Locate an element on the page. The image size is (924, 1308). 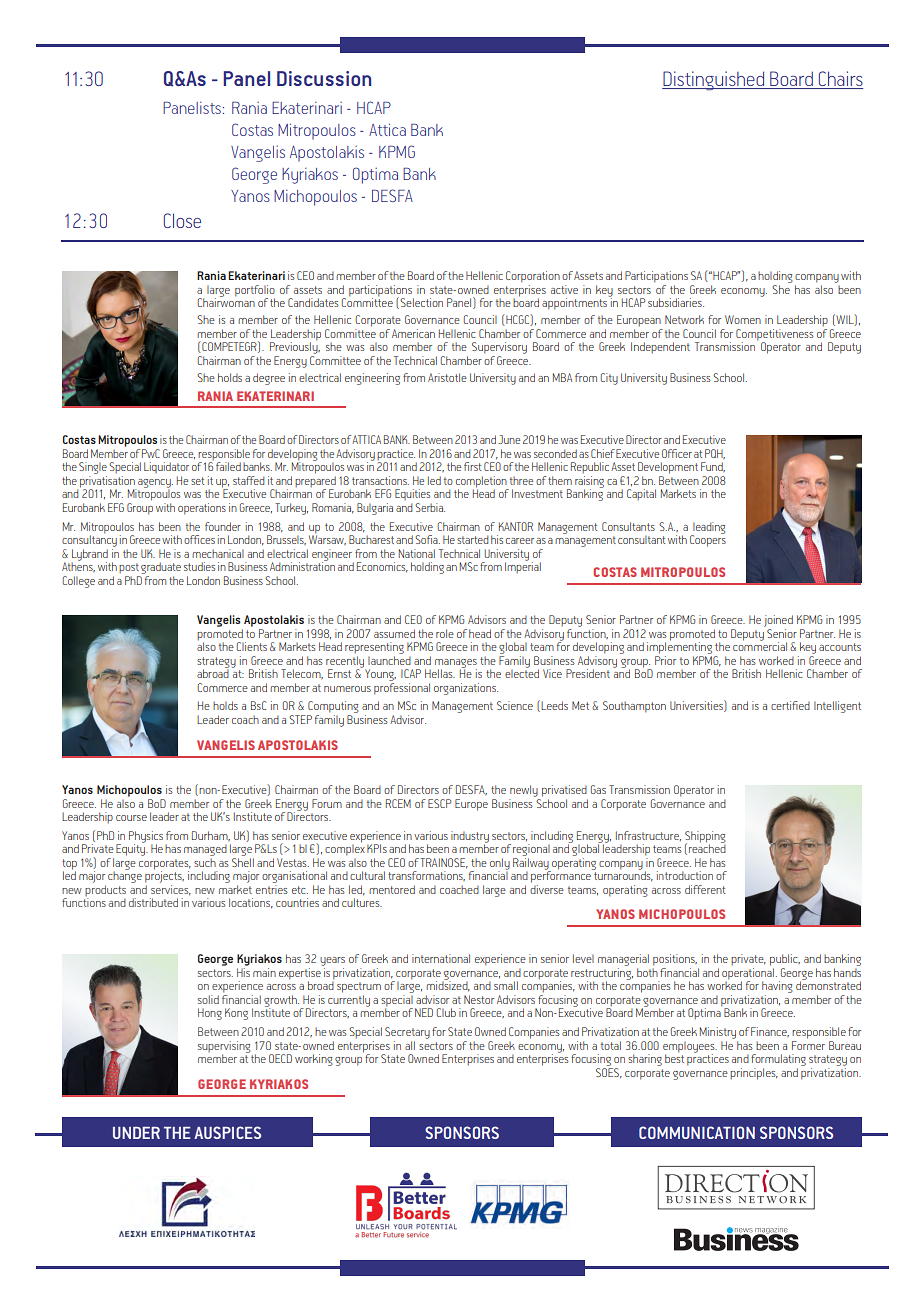
distributed is located at coordinates (153, 902).
